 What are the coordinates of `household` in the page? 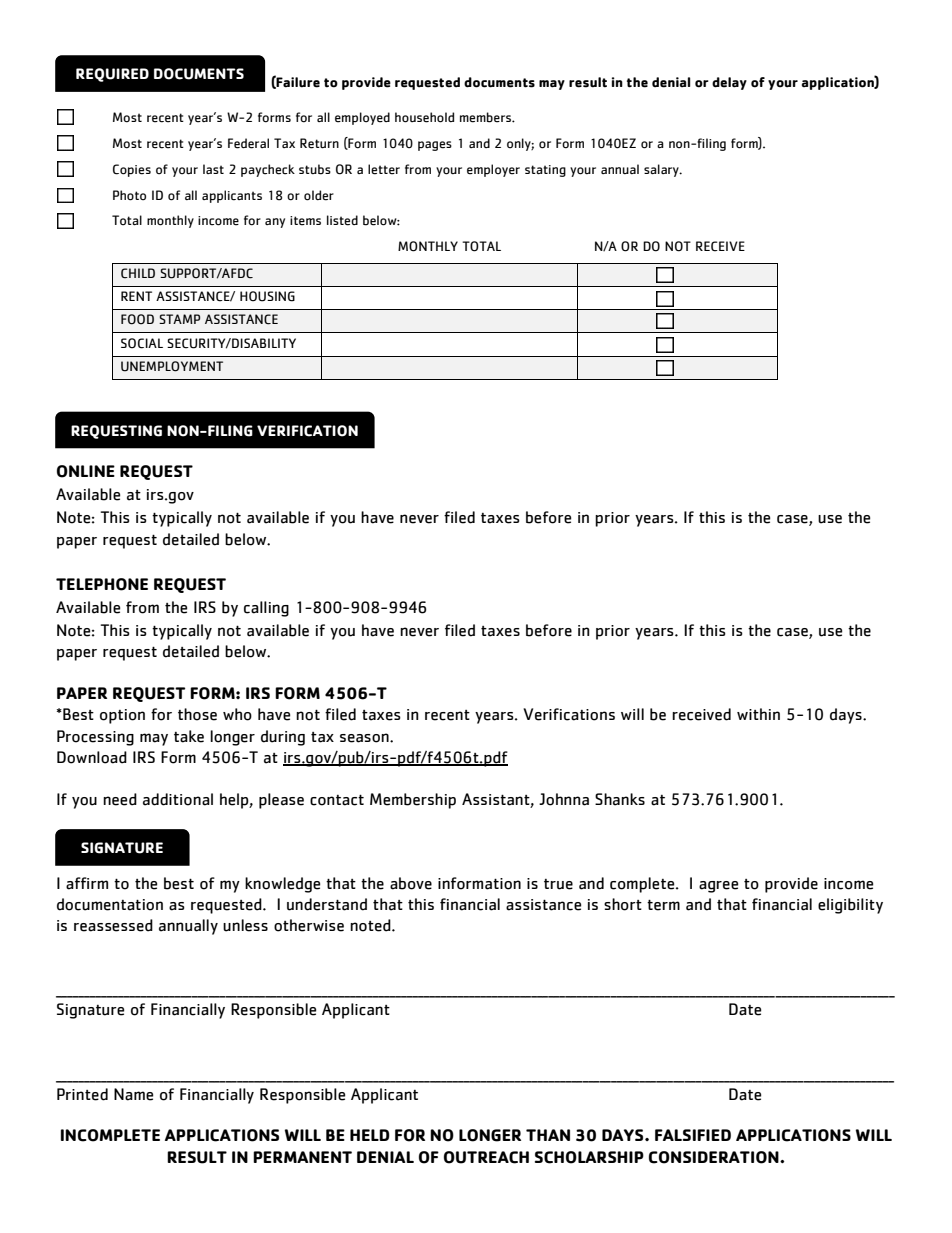 It's located at (424, 117).
